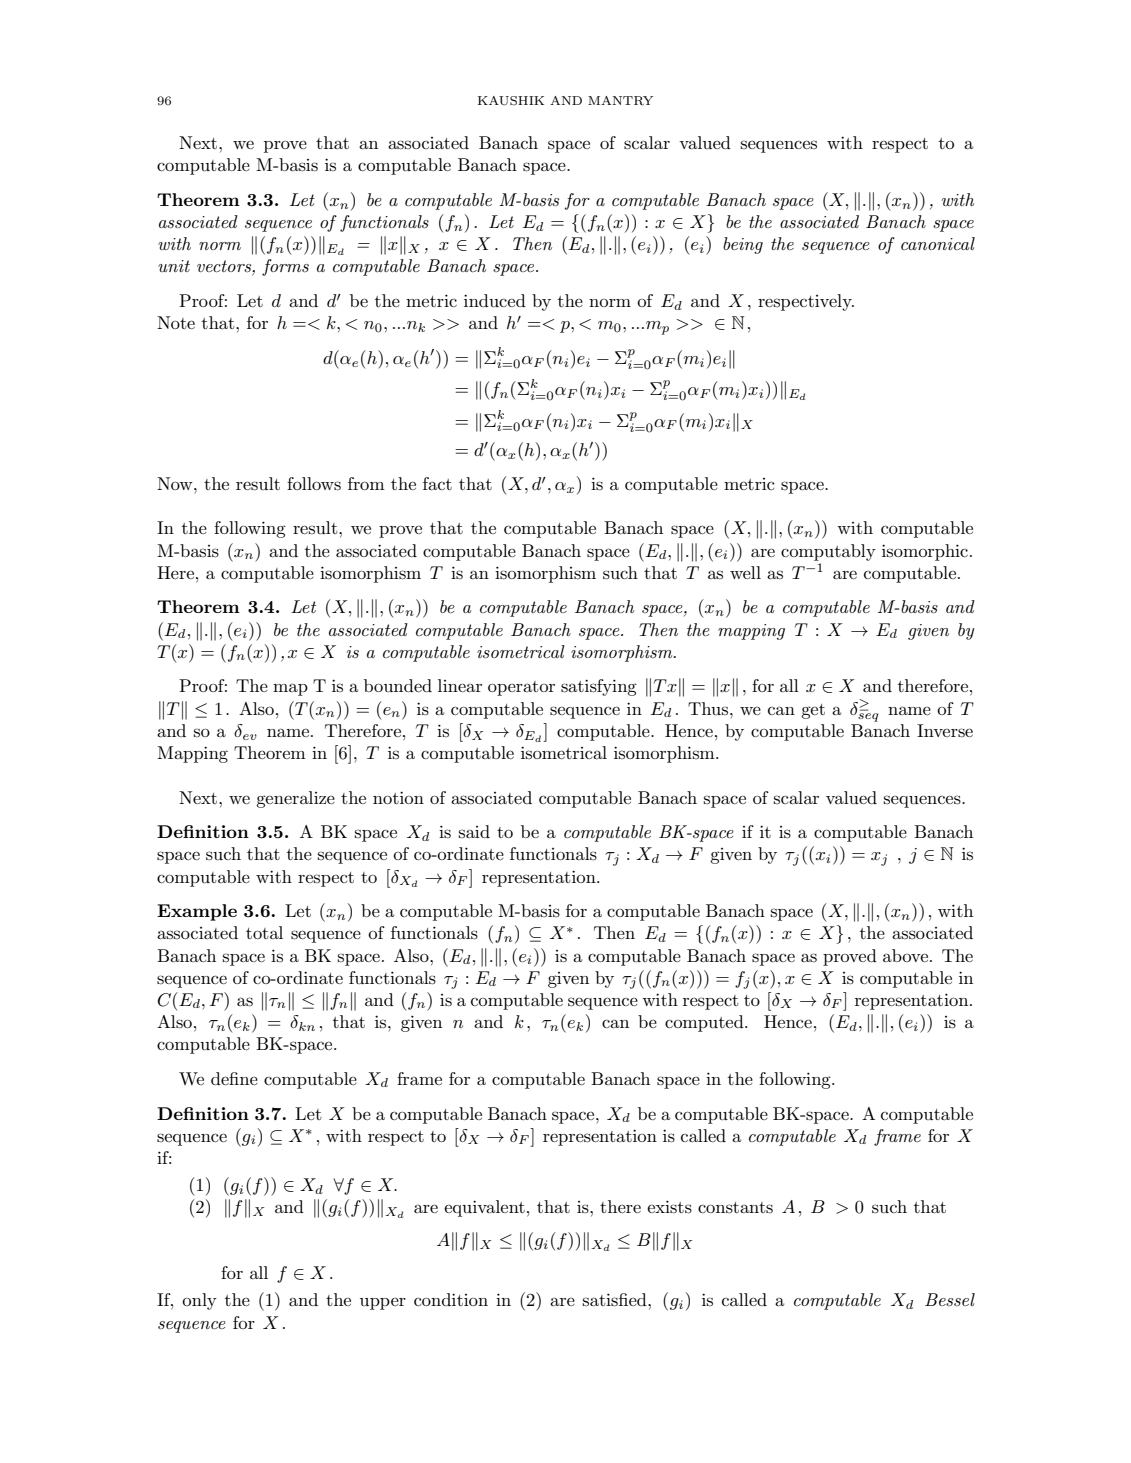 This page has width=1131, height=1463. Describe the element at coordinates (938, 243) in the page. I see `canonical` at that location.
